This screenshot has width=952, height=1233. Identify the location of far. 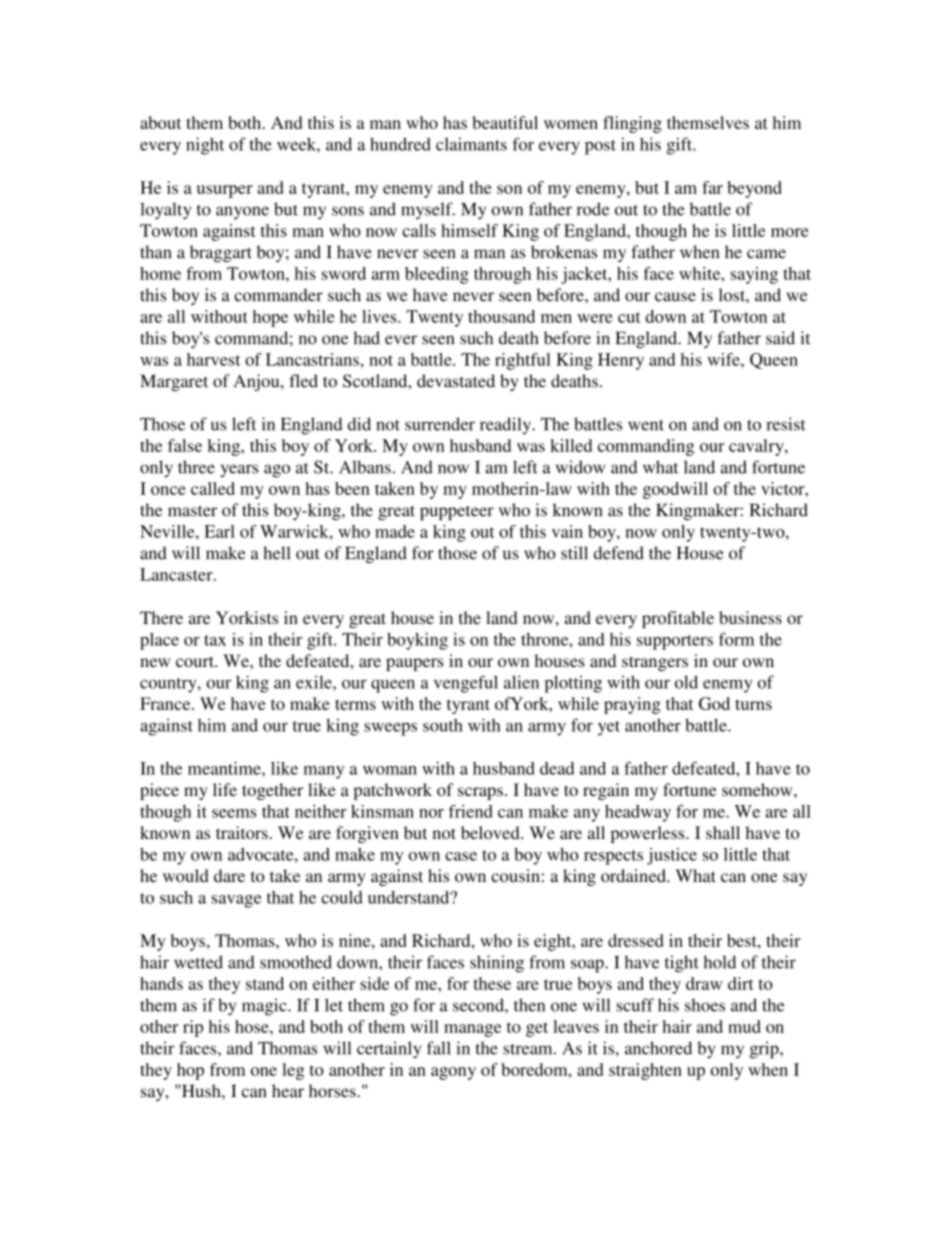
(712, 187).
